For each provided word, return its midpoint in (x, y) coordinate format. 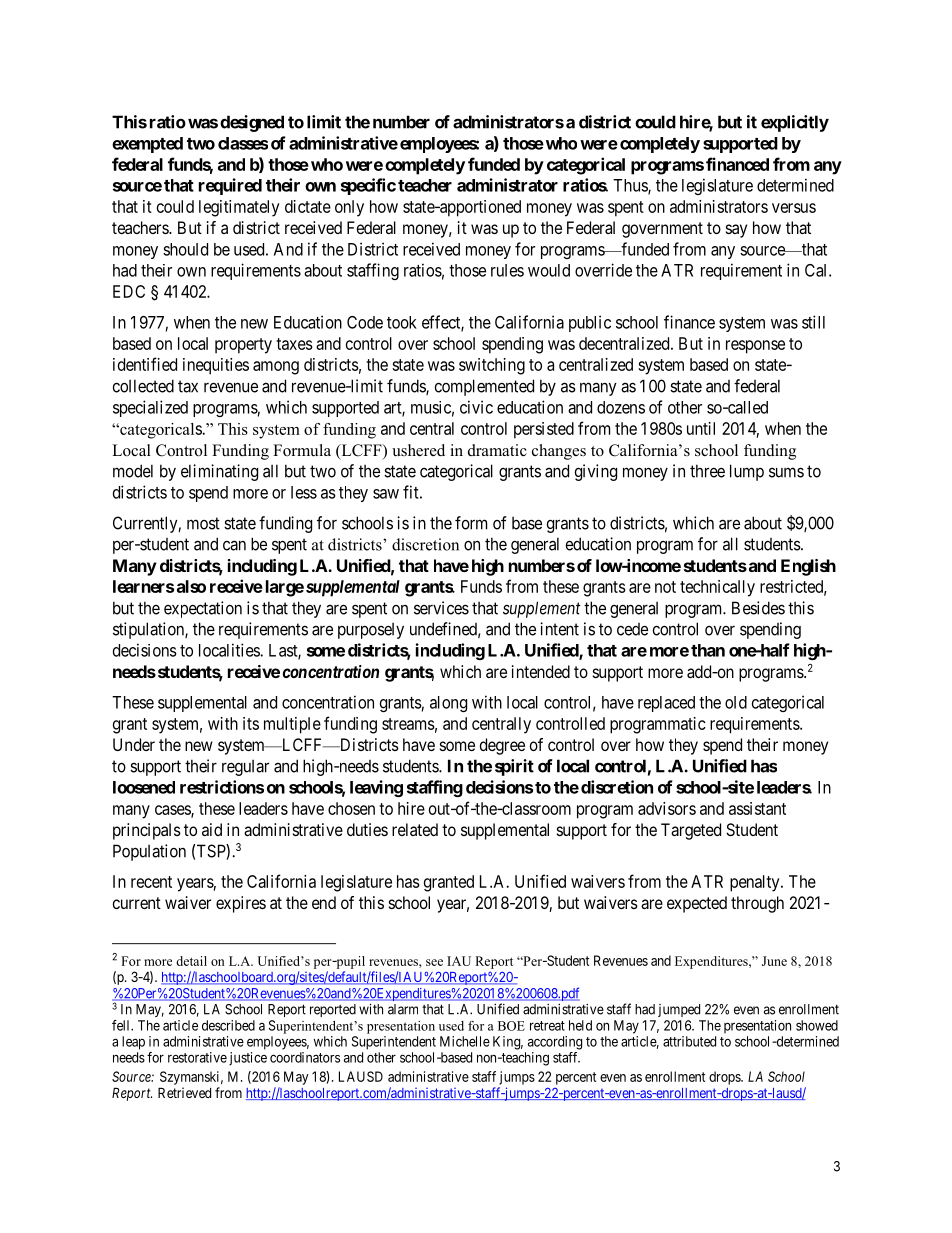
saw (386, 494)
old (736, 702)
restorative (197, 1057)
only (349, 208)
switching (492, 366)
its (251, 723)
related (415, 829)
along (448, 704)
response (755, 347)
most (203, 523)
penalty (756, 883)
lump (747, 472)
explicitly (795, 123)
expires (241, 904)
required (230, 186)
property (243, 346)
